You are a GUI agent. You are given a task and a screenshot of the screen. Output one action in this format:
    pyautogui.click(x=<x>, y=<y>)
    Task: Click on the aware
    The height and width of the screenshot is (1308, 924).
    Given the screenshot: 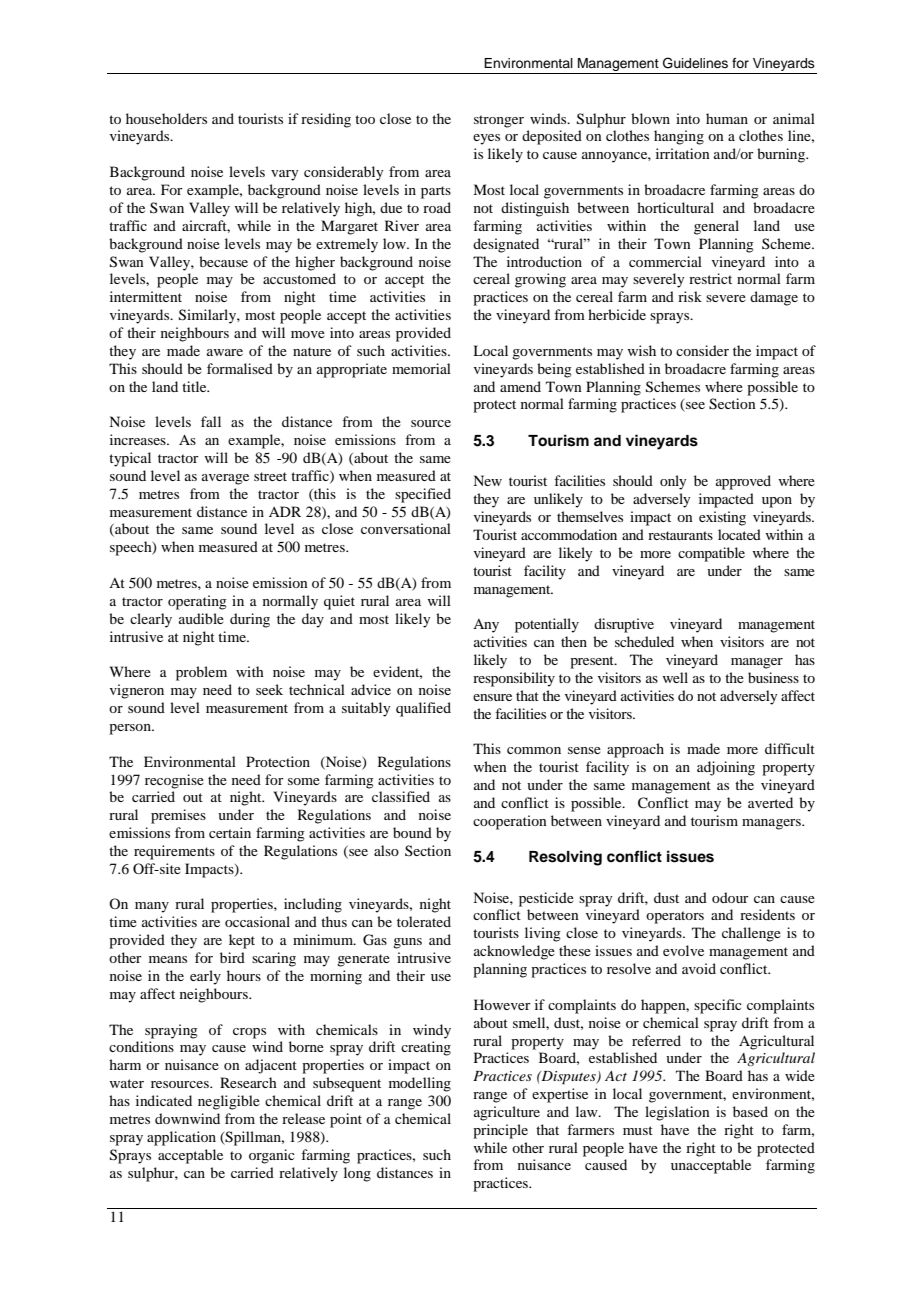 What is the action you would take?
    pyautogui.click(x=225, y=352)
